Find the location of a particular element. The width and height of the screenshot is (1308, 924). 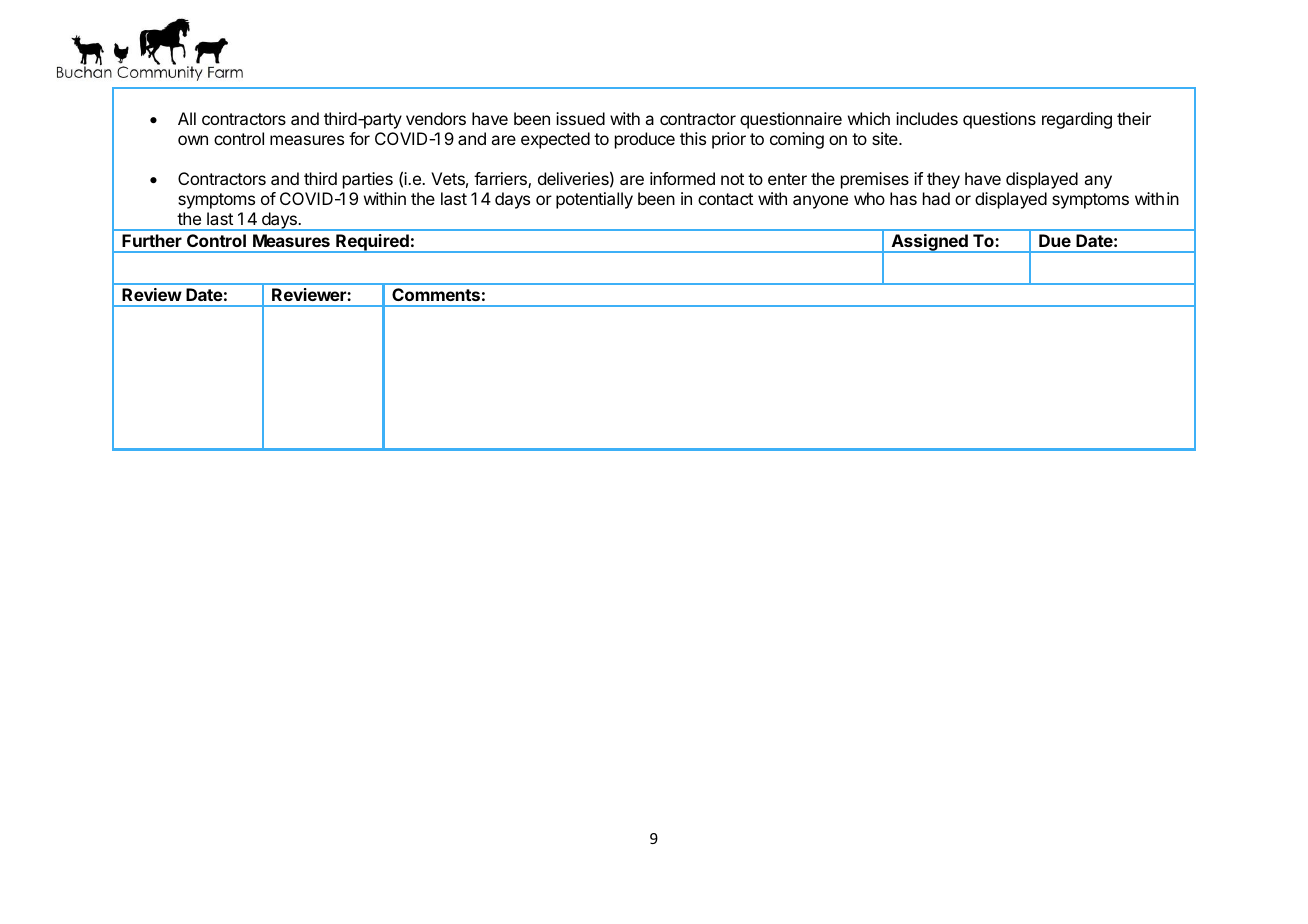

Comments is located at coordinates (436, 294).
